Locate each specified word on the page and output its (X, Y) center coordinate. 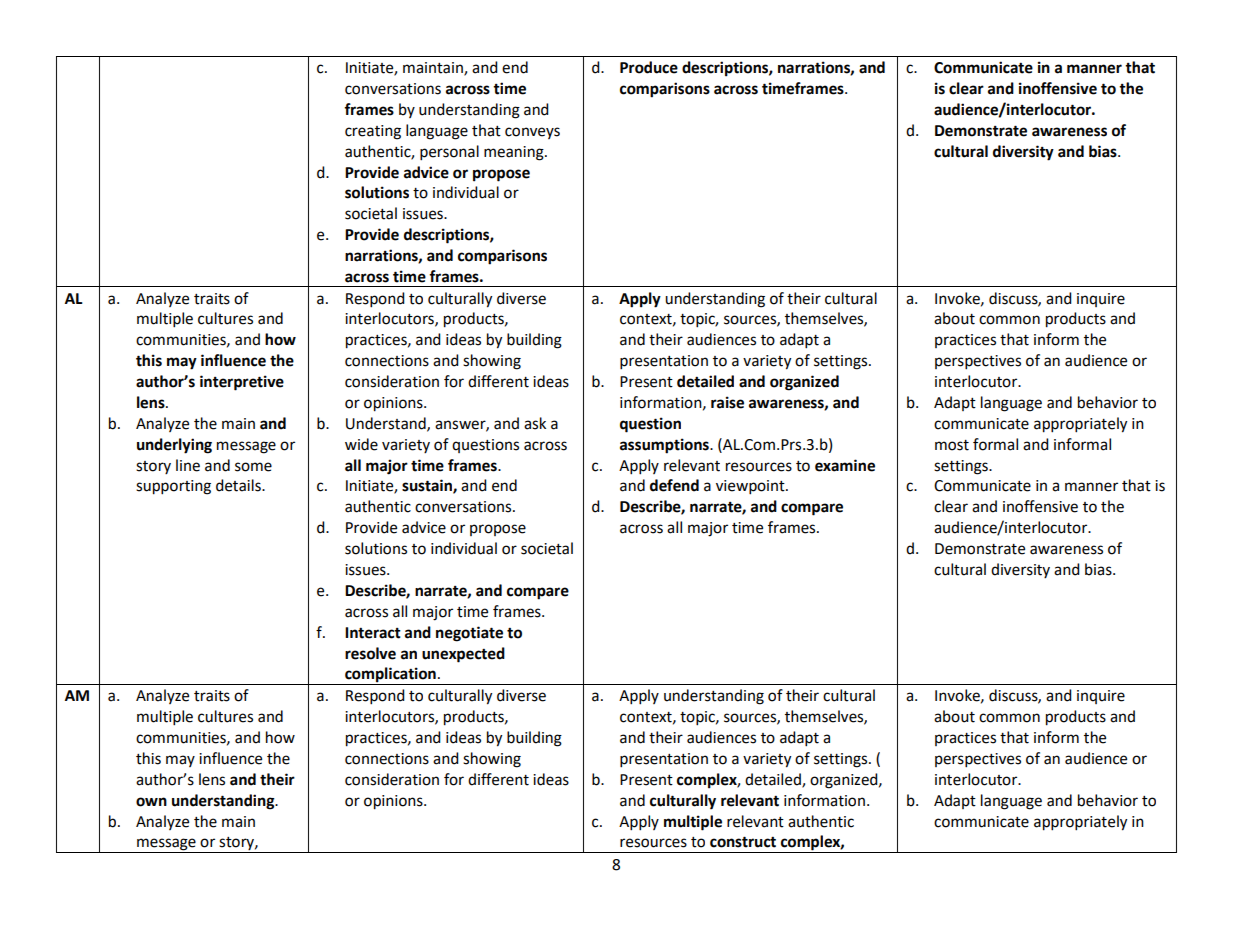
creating (373, 132)
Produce (649, 67)
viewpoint (751, 487)
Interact (373, 633)
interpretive (242, 383)
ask (535, 423)
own (151, 802)
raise (727, 402)
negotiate (469, 634)
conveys (532, 133)
